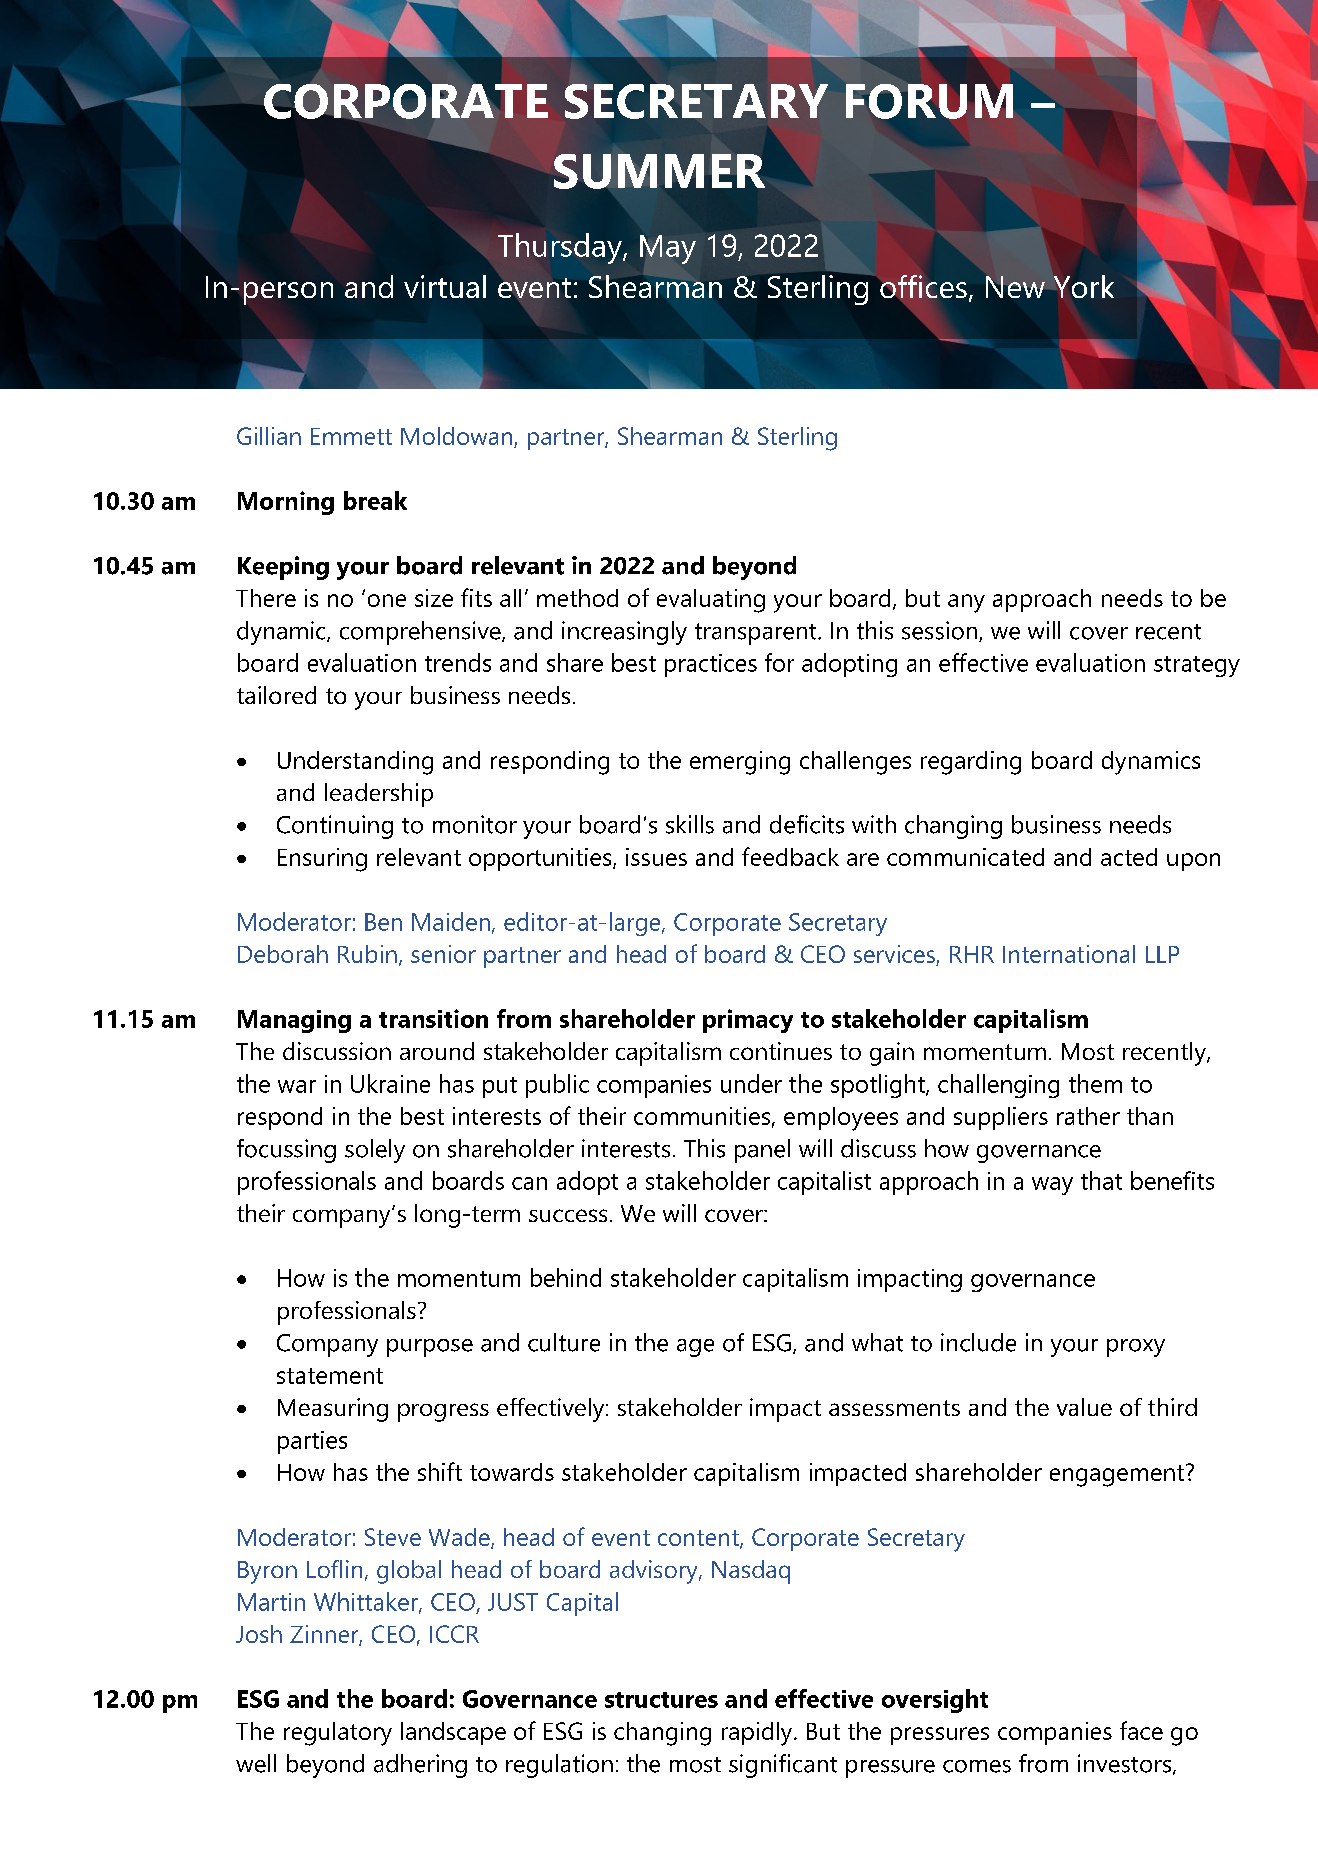 The width and height of the screenshot is (1318, 1863). I want to click on primacy, so click(748, 1021).
